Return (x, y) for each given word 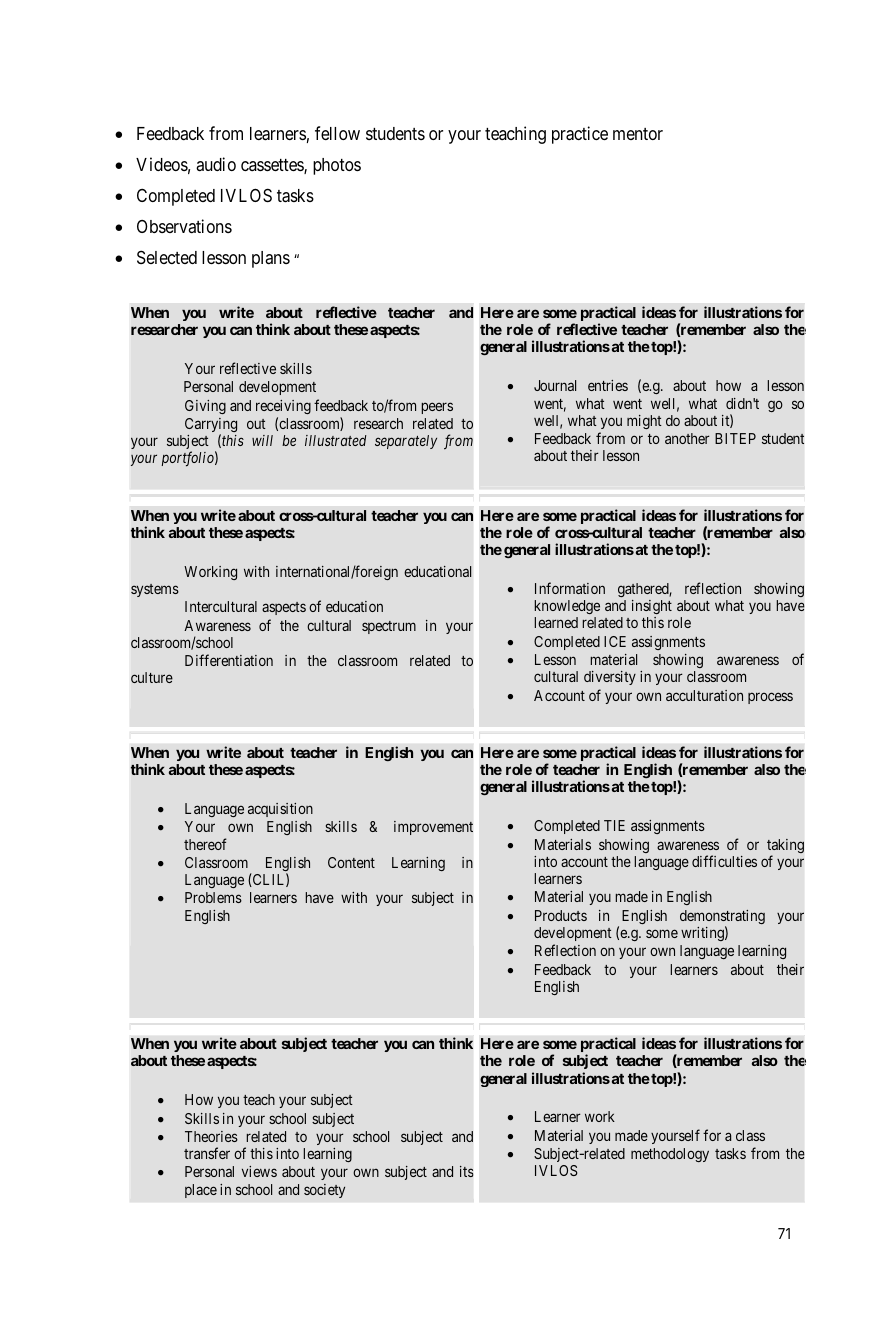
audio (216, 164)
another (687, 438)
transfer (207, 1153)
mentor (638, 134)
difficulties (724, 861)
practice (580, 135)
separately (406, 442)
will (262, 440)
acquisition (280, 810)
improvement (433, 828)
